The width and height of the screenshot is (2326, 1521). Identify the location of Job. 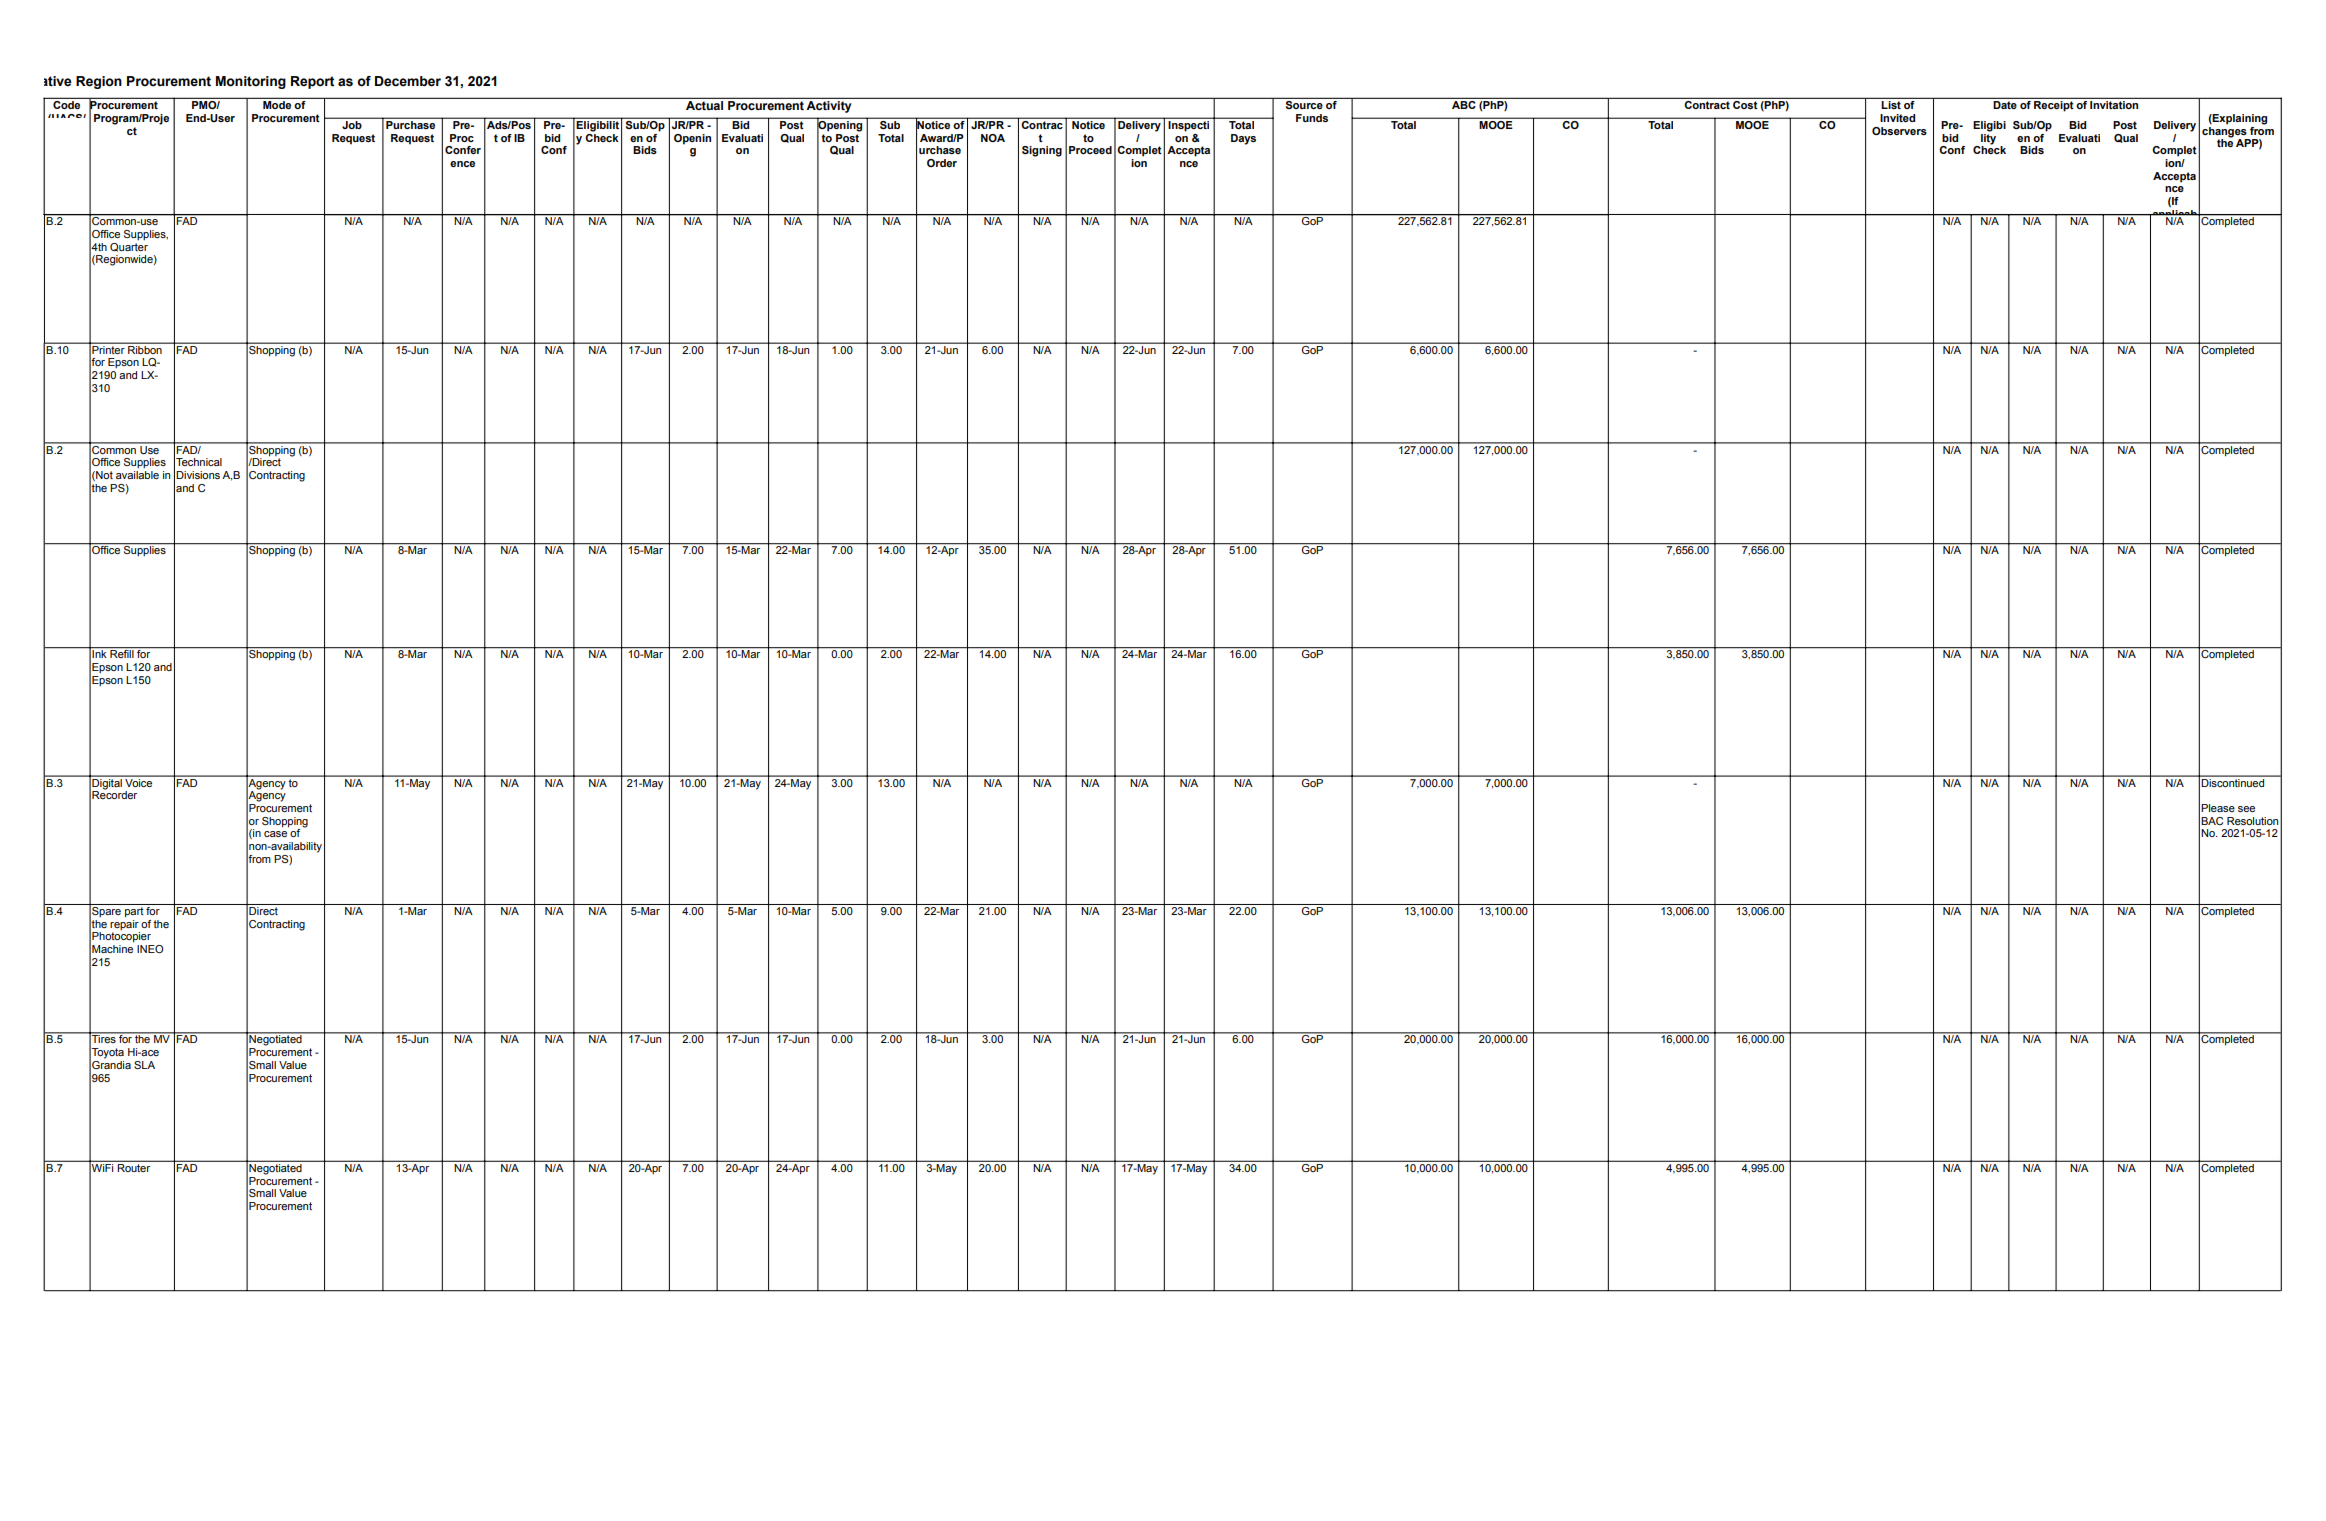
(352, 123).
